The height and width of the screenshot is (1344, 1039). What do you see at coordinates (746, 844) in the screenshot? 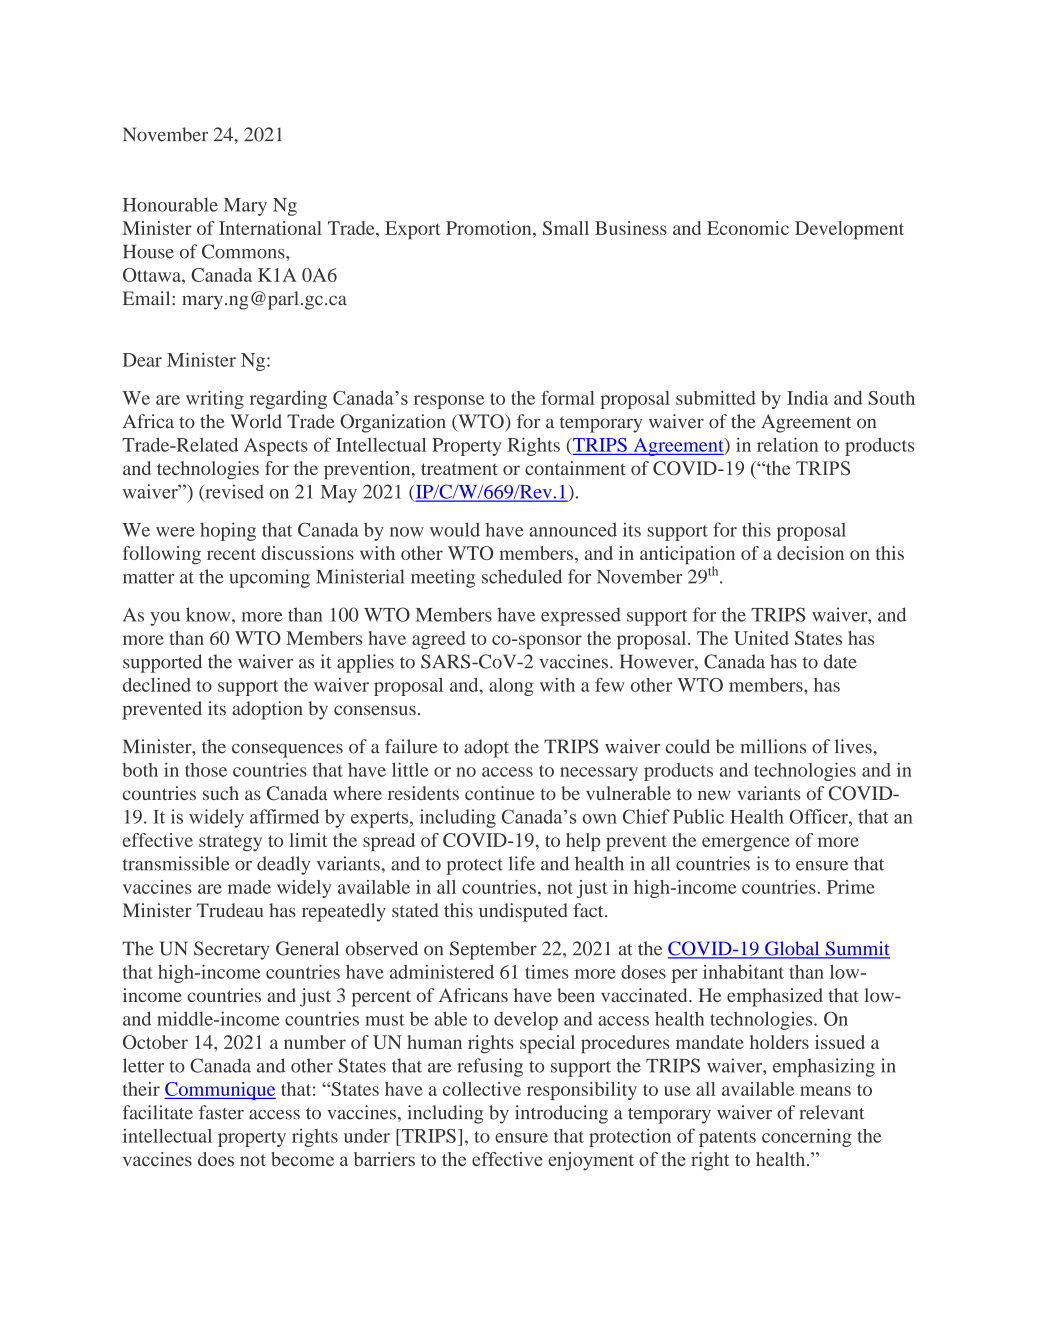
I see `emergence` at bounding box center [746, 844].
